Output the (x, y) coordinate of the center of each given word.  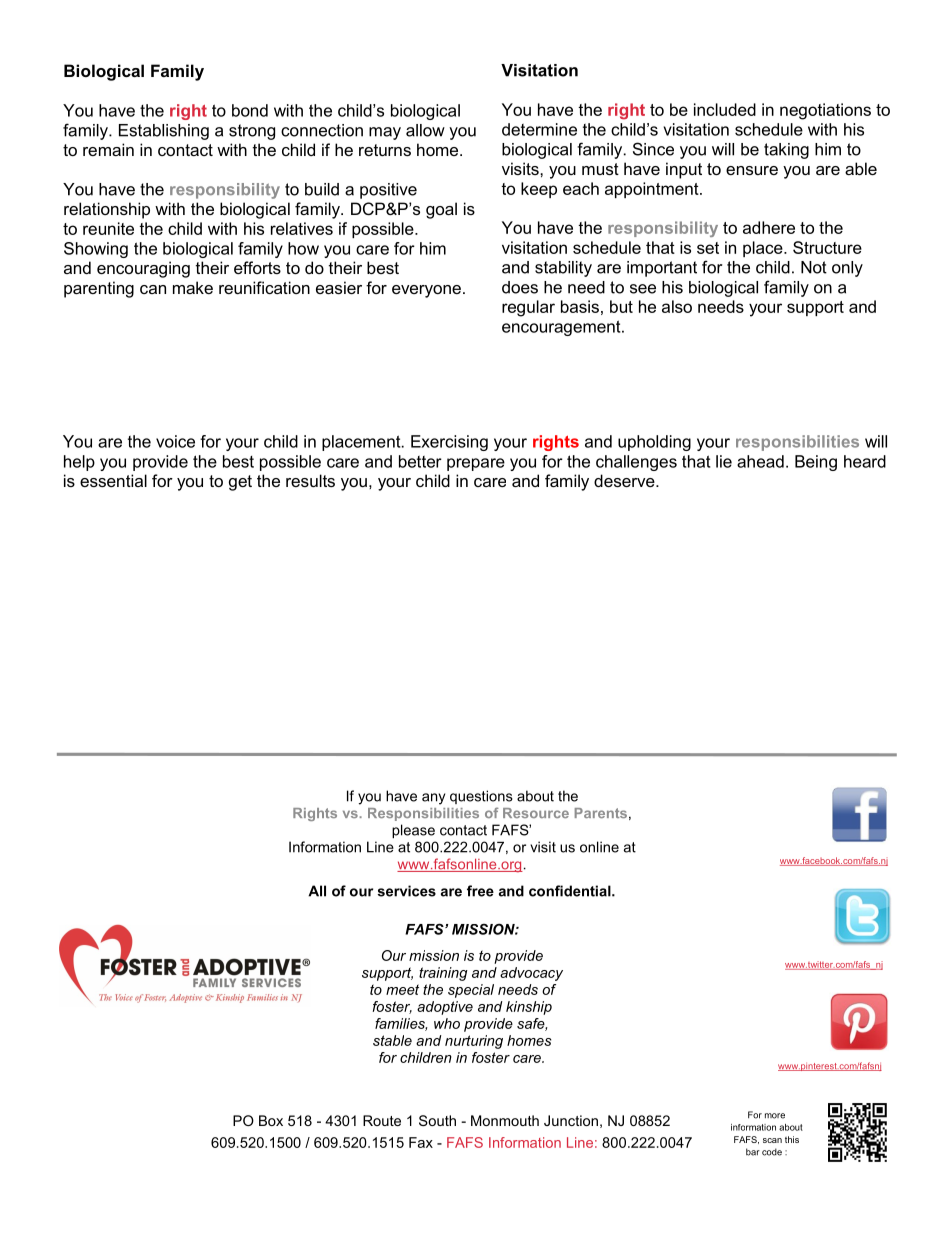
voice (175, 441)
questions (481, 797)
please (413, 831)
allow (425, 130)
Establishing (164, 132)
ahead (760, 461)
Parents (601, 813)
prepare (476, 464)
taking (786, 151)
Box (271, 1120)
